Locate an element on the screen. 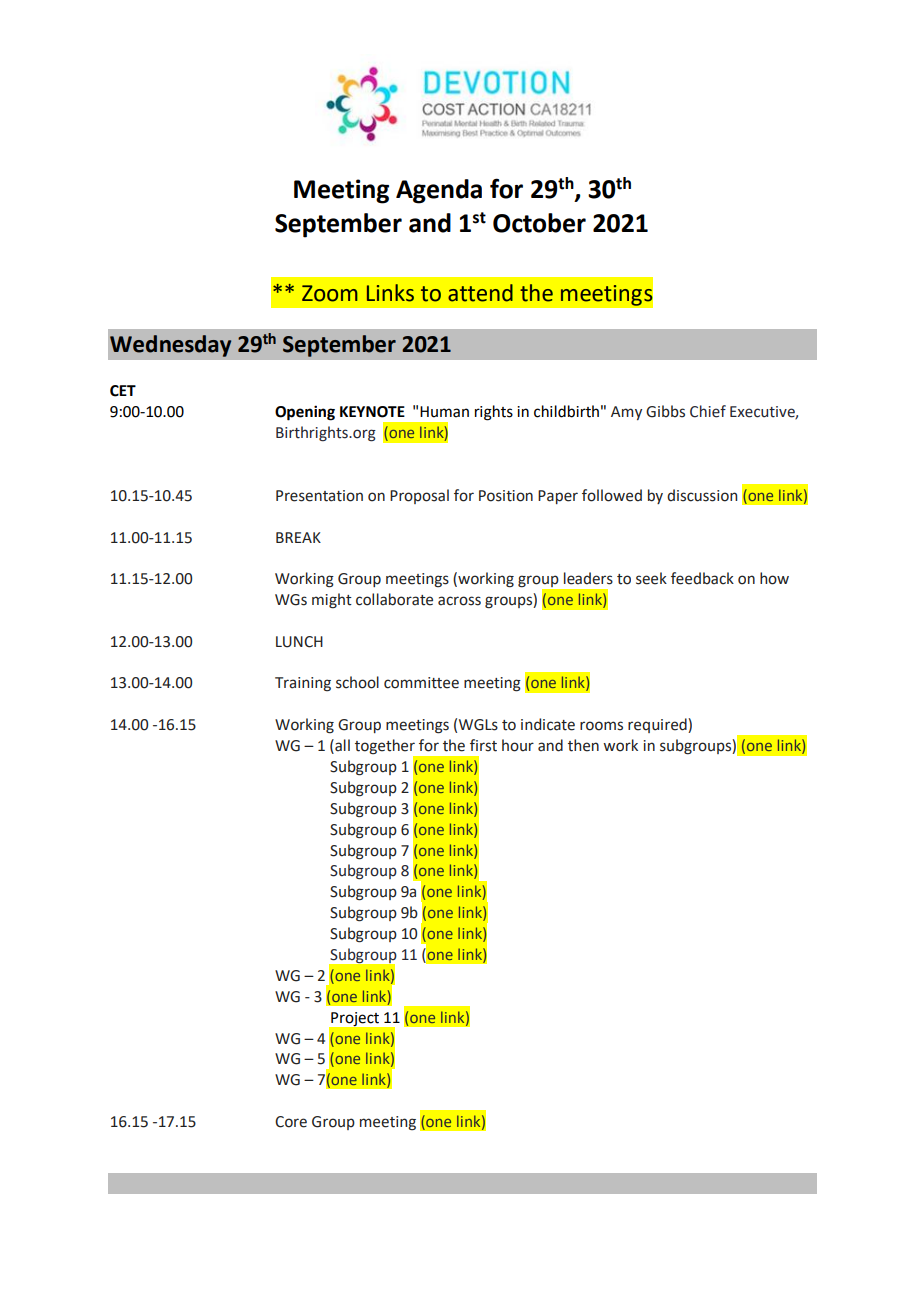 The height and width of the screenshot is (1308, 924). Core is located at coordinates (291, 1122).
